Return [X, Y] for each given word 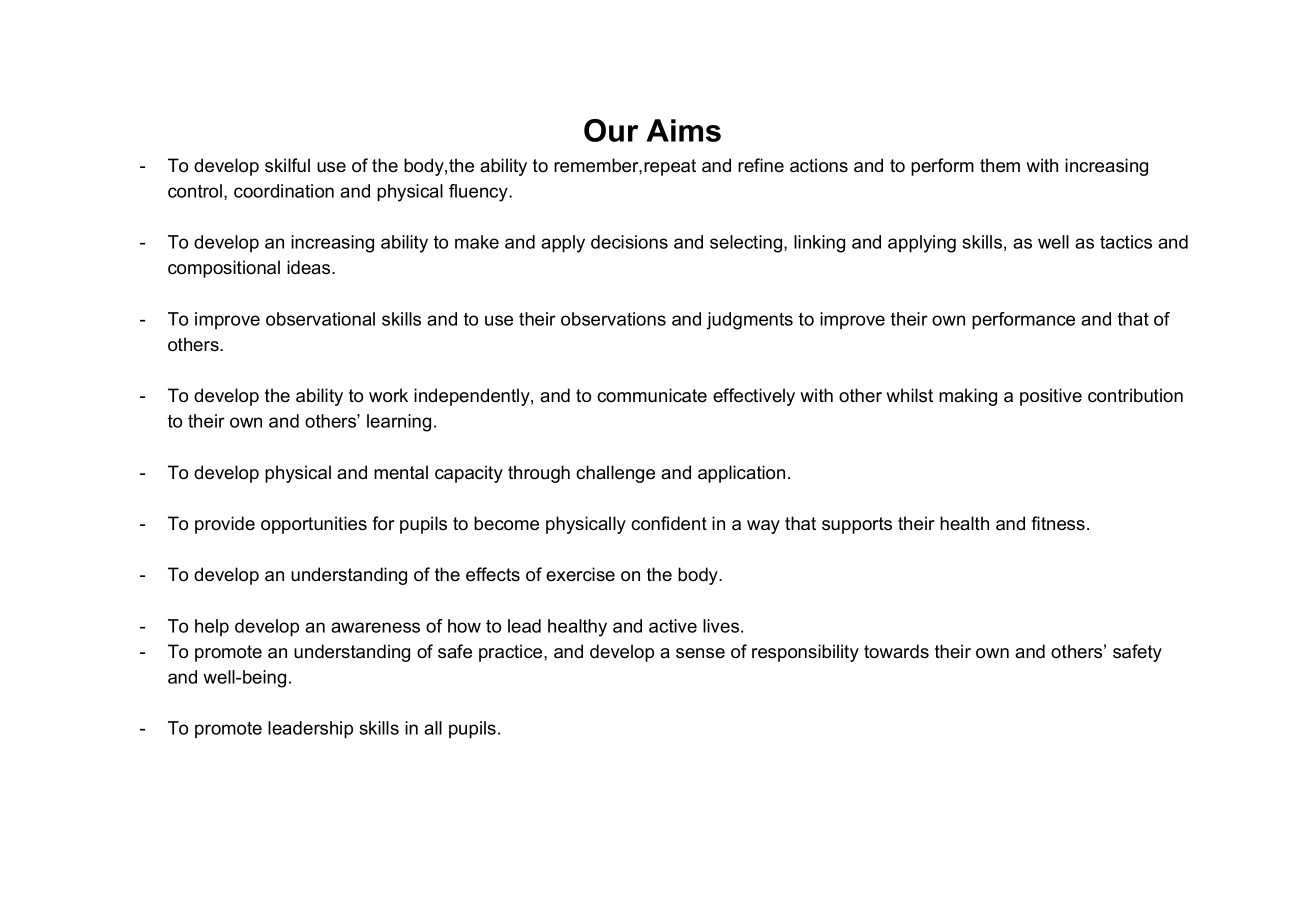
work [388, 395]
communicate [652, 395]
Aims [683, 130]
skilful [287, 165]
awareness [375, 627]
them [1000, 165]
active [673, 626]
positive [1051, 397]
